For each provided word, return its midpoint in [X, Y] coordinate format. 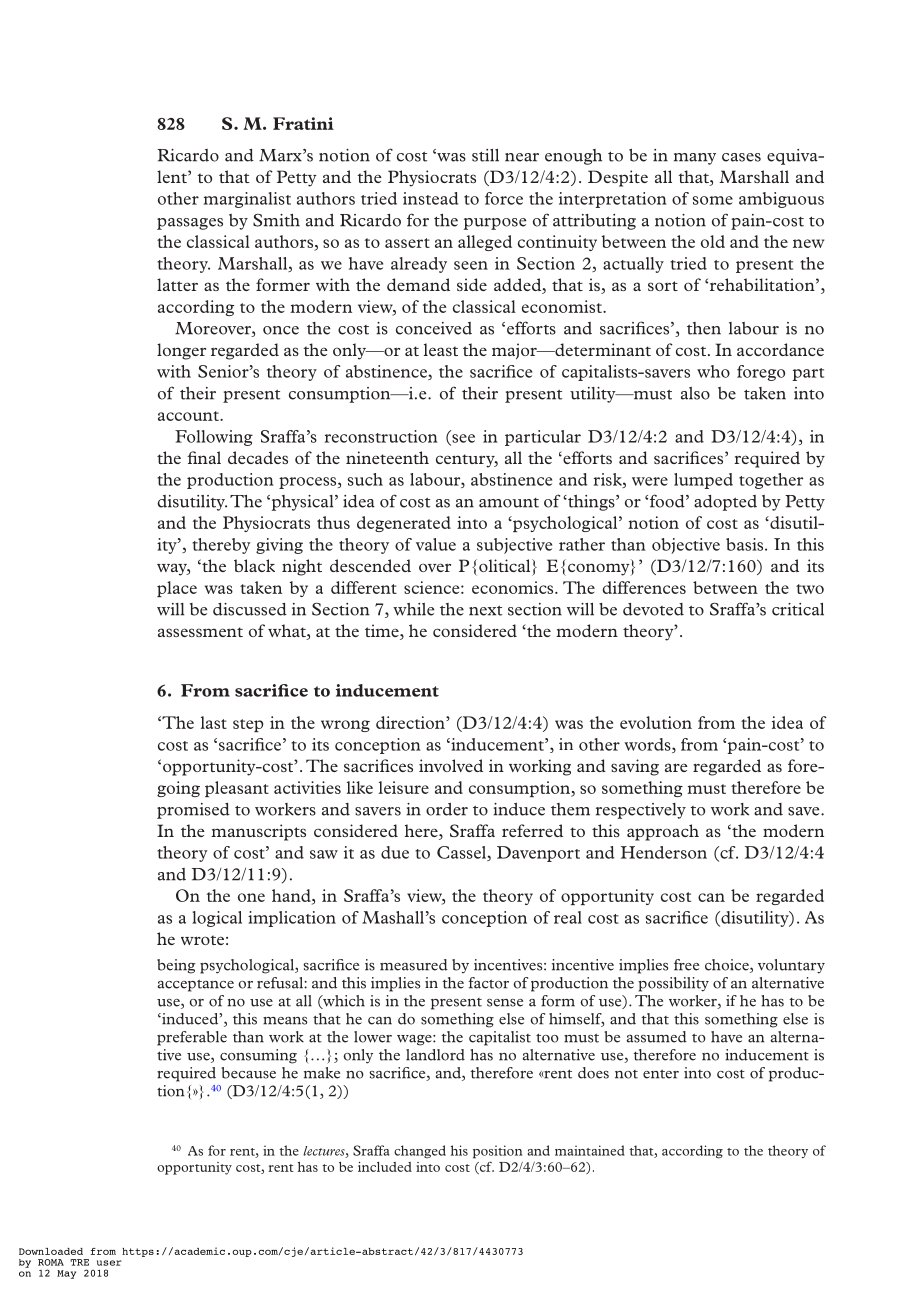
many [695, 159]
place [177, 589]
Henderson [664, 852]
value [436, 544]
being [176, 966]
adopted [725, 503]
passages [190, 224]
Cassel [462, 853]
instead [431, 198]
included [385, 1167]
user [109, 1263]
